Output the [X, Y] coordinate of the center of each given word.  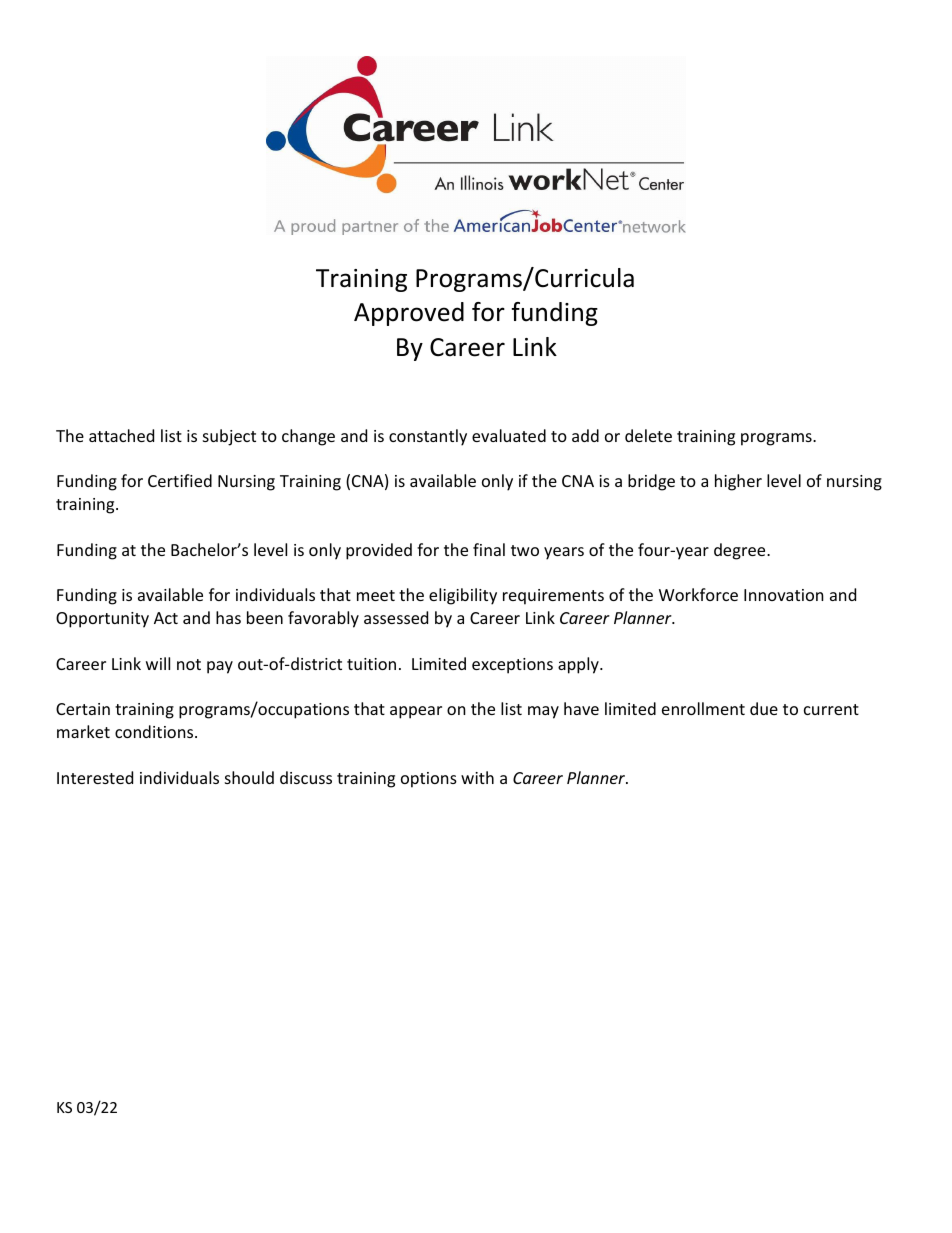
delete [648, 435]
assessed [396, 617]
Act [166, 618]
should [249, 777]
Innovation [784, 595]
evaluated [509, 435]
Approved [409, 314]
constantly [428, 437]
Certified [180, 480]
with [477, 777]
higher [738, 482]
